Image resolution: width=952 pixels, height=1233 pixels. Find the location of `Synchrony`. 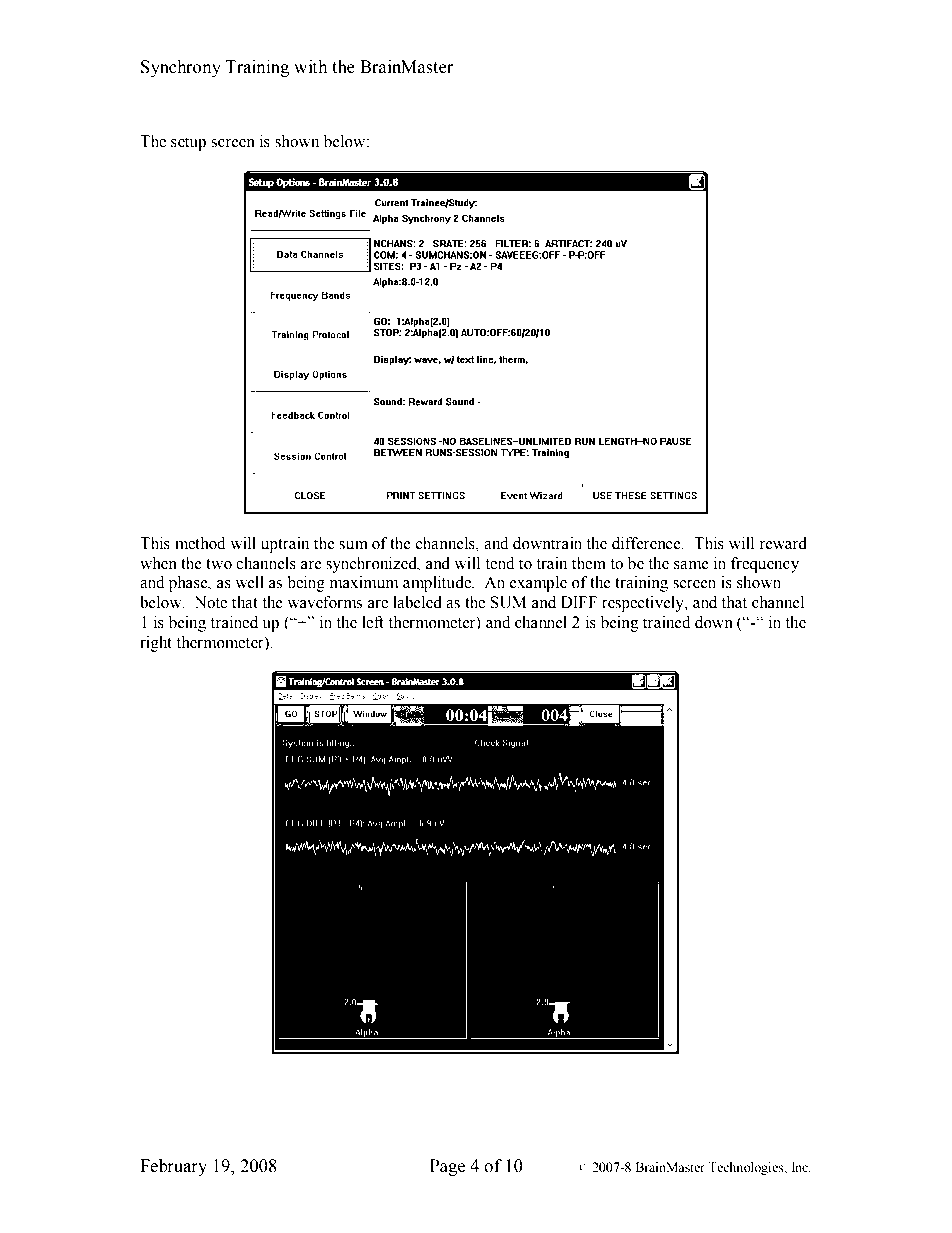

Synchrony is located at coordinates (181, 68).
